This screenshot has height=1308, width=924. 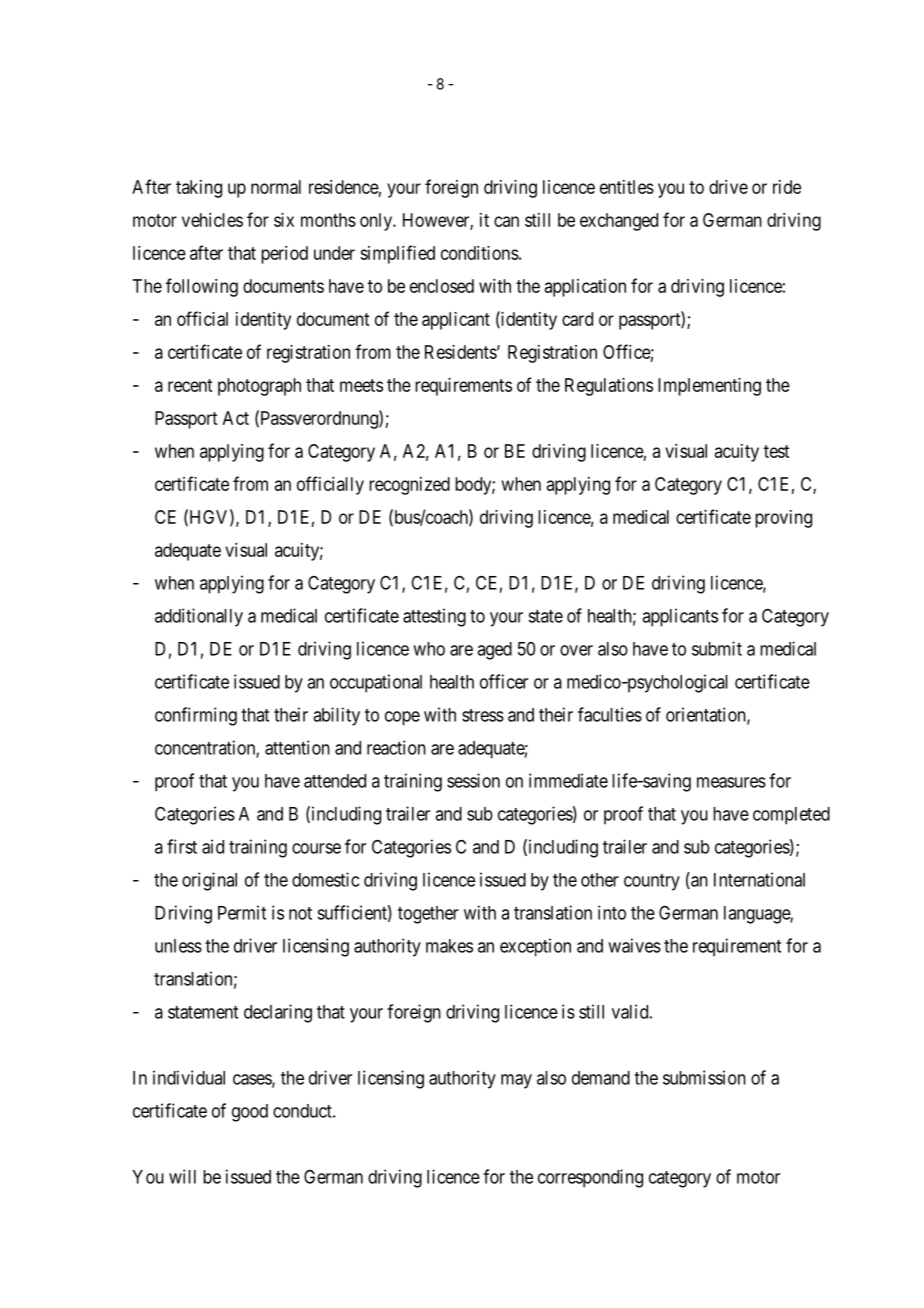 I want to click on conditions, so click(x=480, y=253).
